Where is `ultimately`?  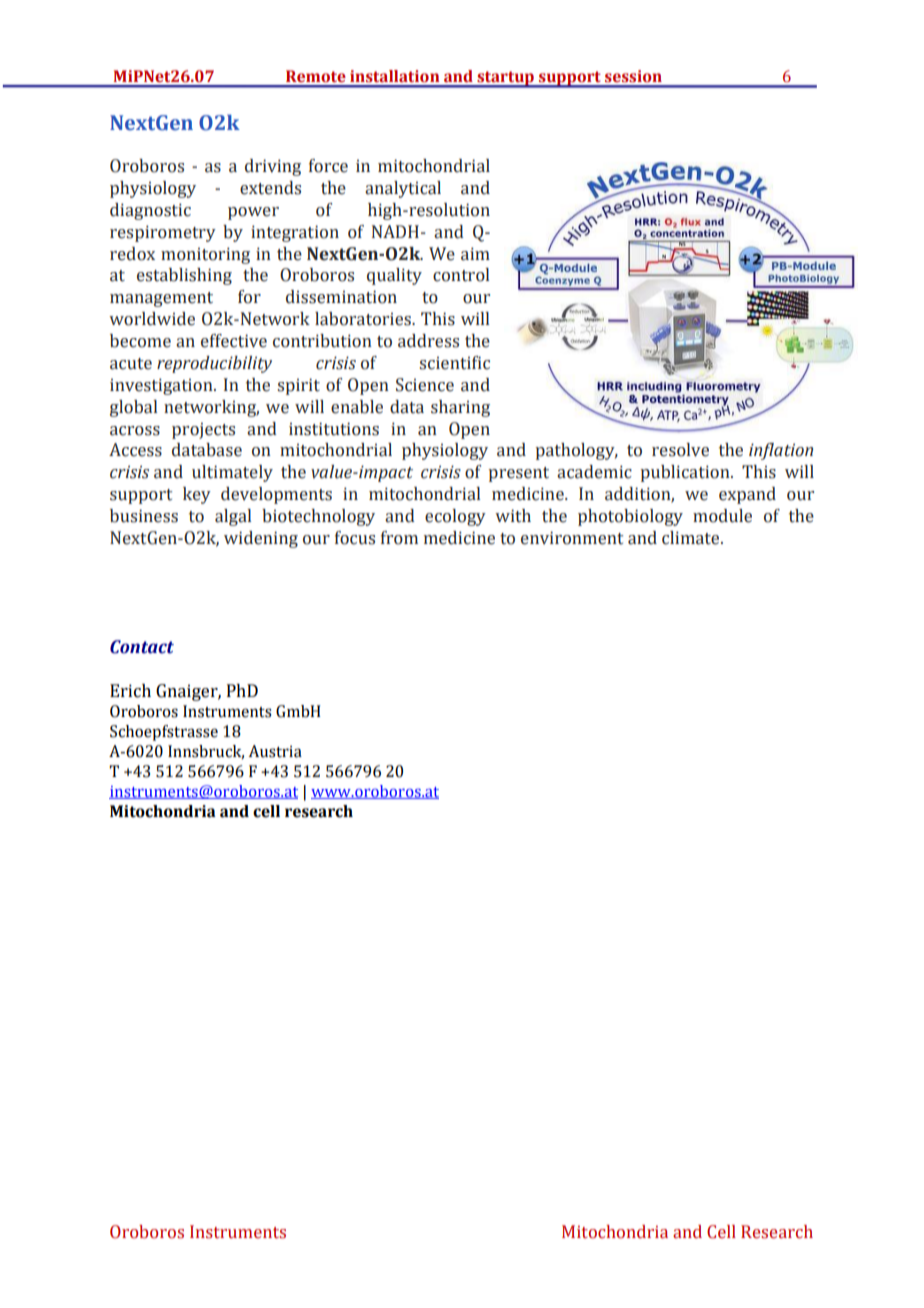 ultimately is located at coordinates (232, 473).
